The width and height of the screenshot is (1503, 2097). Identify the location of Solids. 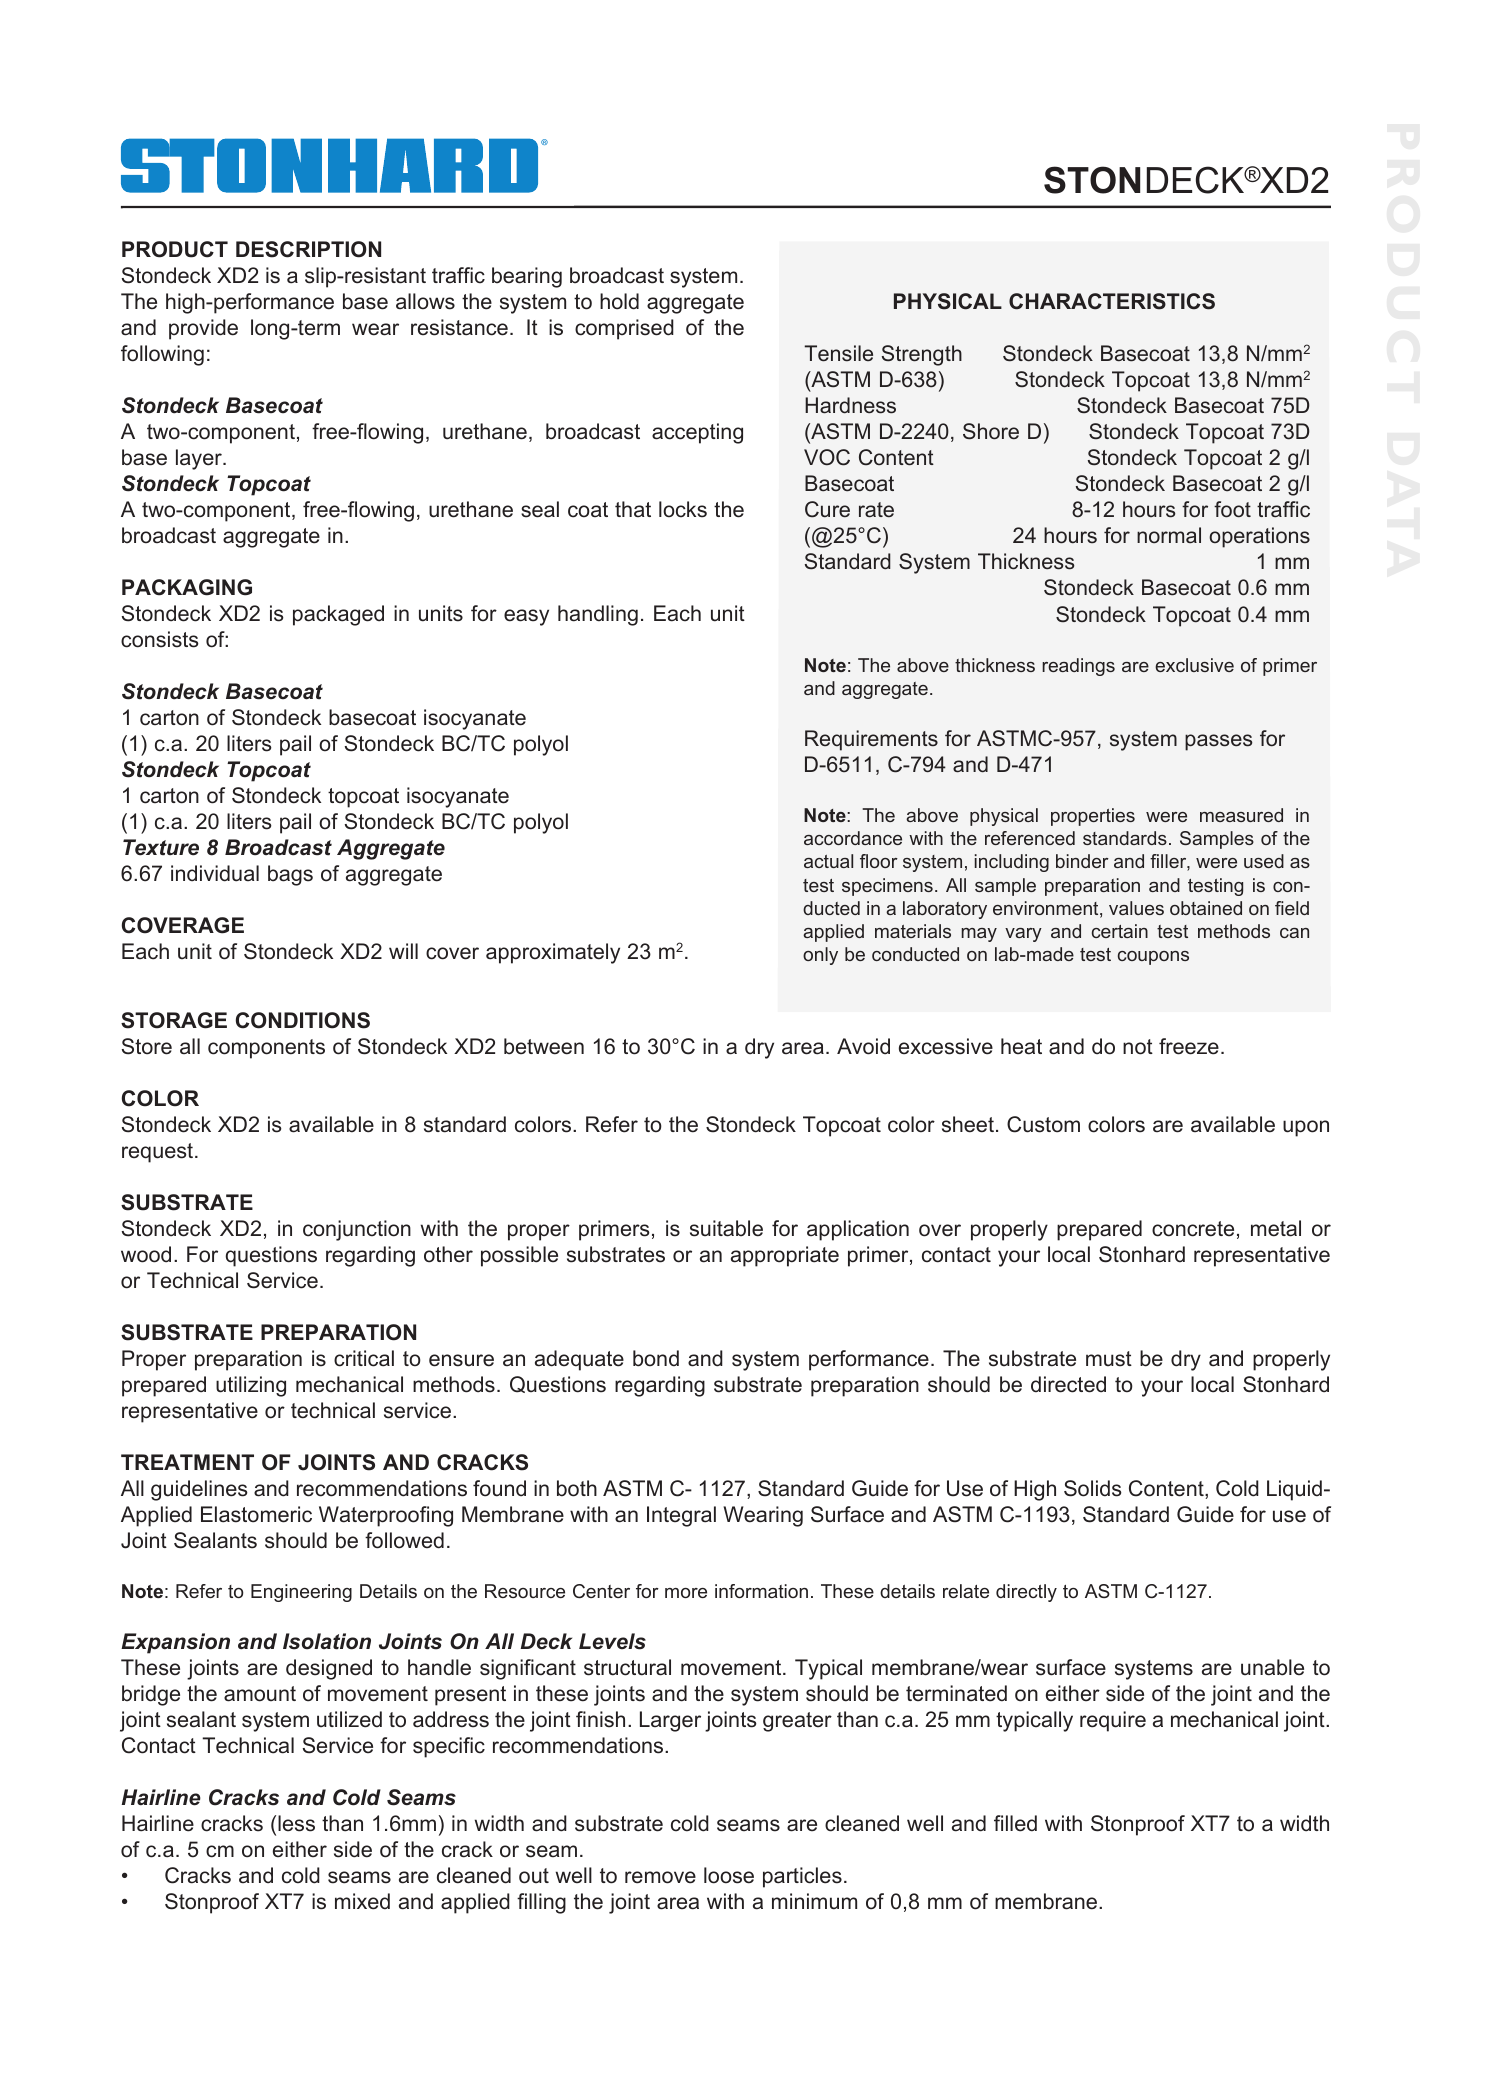
(1093, 1488).
